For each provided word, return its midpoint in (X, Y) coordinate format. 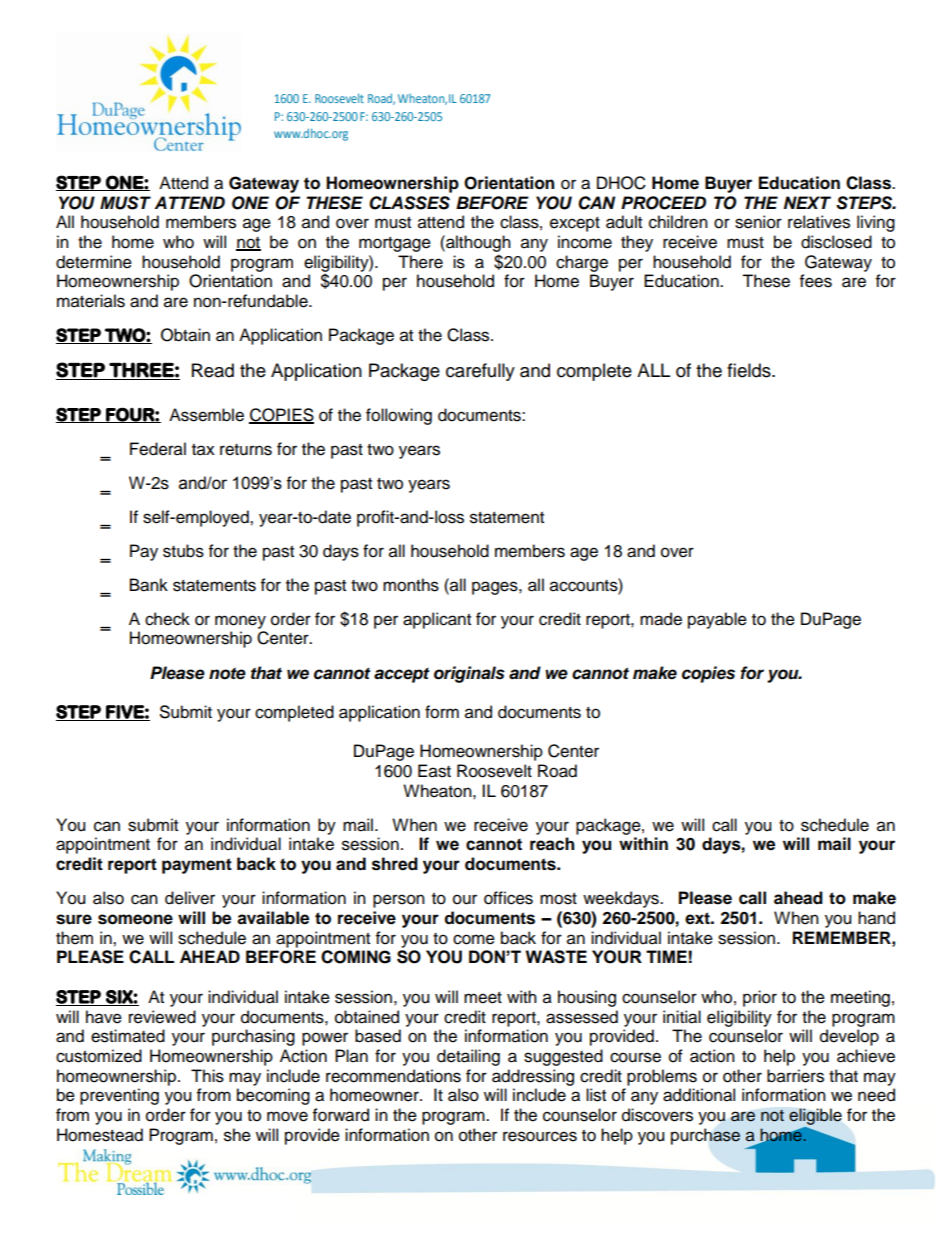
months (411, 585)
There (420, 262)
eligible (815, 1116)
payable (717, 620)
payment (197, 866)
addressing (533, 1077)
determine (94, 262)
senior (758, 222)
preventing (119, 1096)
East (434, 771)
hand (876, 918)
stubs (183, 551)
